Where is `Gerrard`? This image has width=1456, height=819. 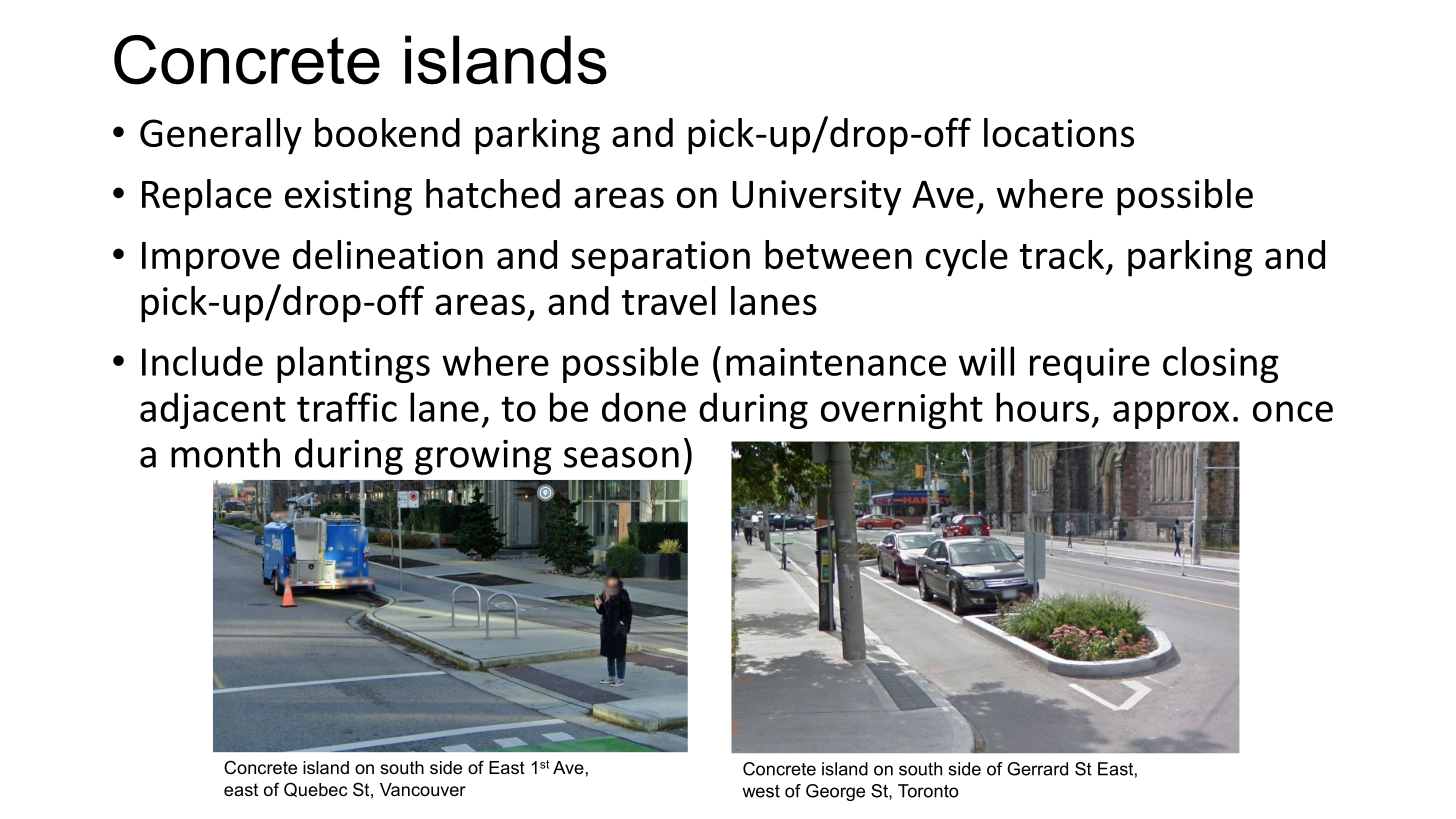 Gerrard is located at coordinates (1037, 769).
